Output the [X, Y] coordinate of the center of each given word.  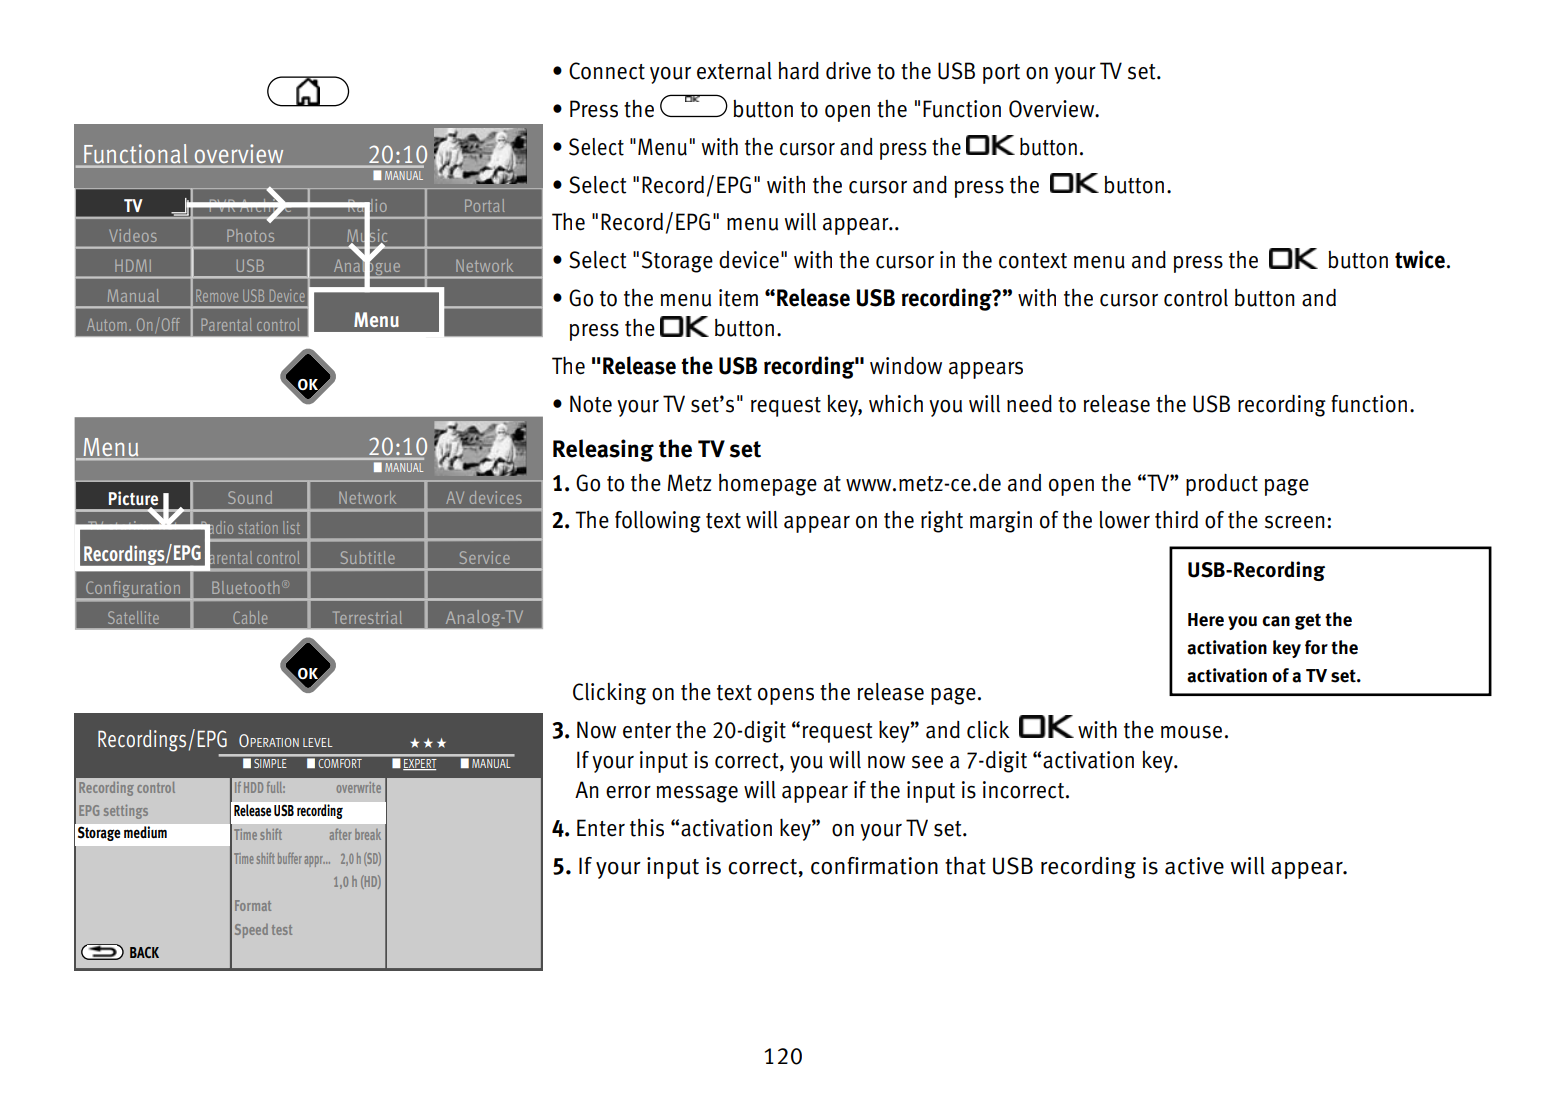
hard [798, 71]
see [927, 762]
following [658, 522]
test [282, 930]
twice [1420, 259]
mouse [1191, 732]
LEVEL [317, 742]
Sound [250, 497]
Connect [607, 71]
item [738, 298]
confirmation [874, 866]
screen [1295, 522]
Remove [217, 295]
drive [848, 71]
